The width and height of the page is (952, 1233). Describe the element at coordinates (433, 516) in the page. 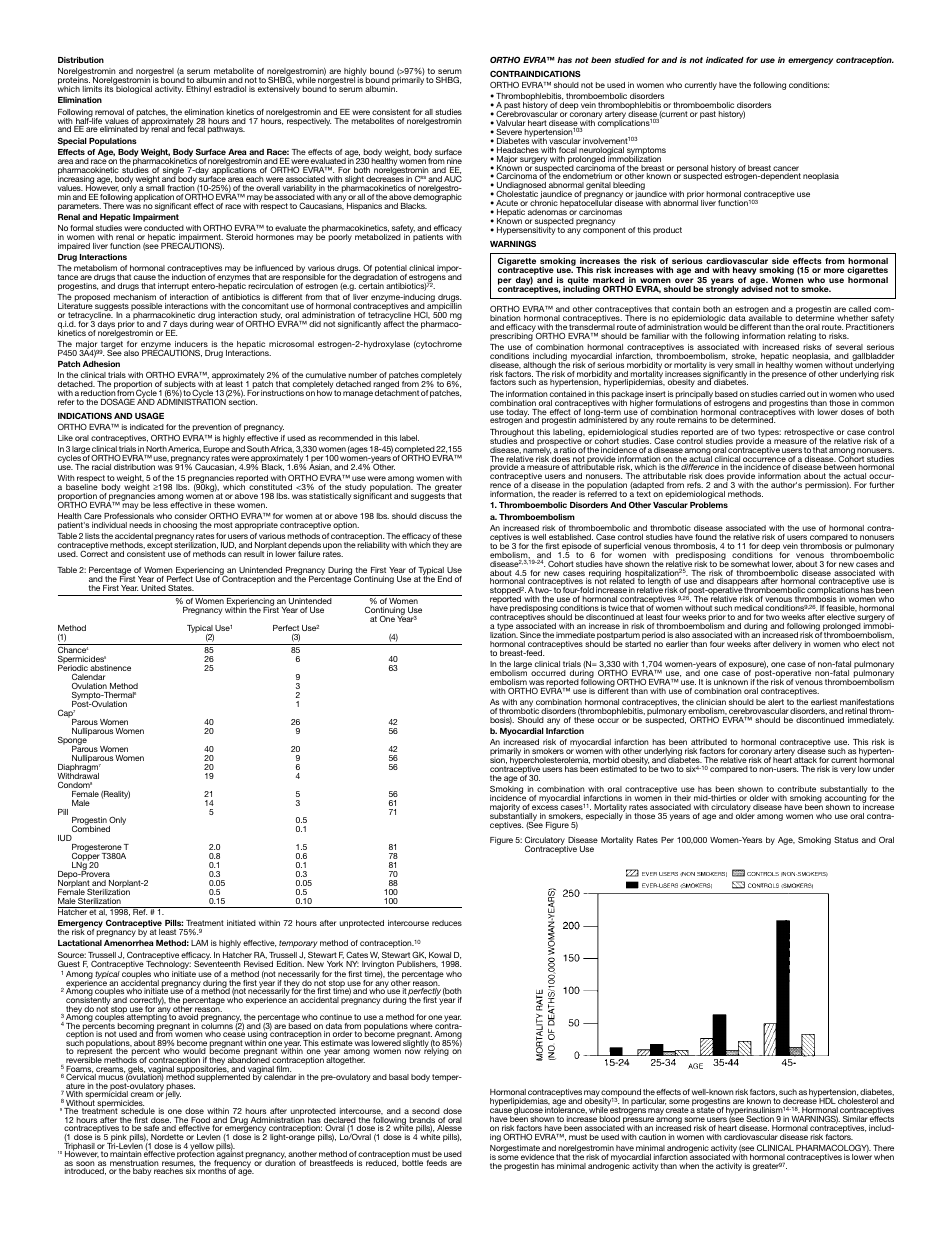

I see `discuss` at that location.
